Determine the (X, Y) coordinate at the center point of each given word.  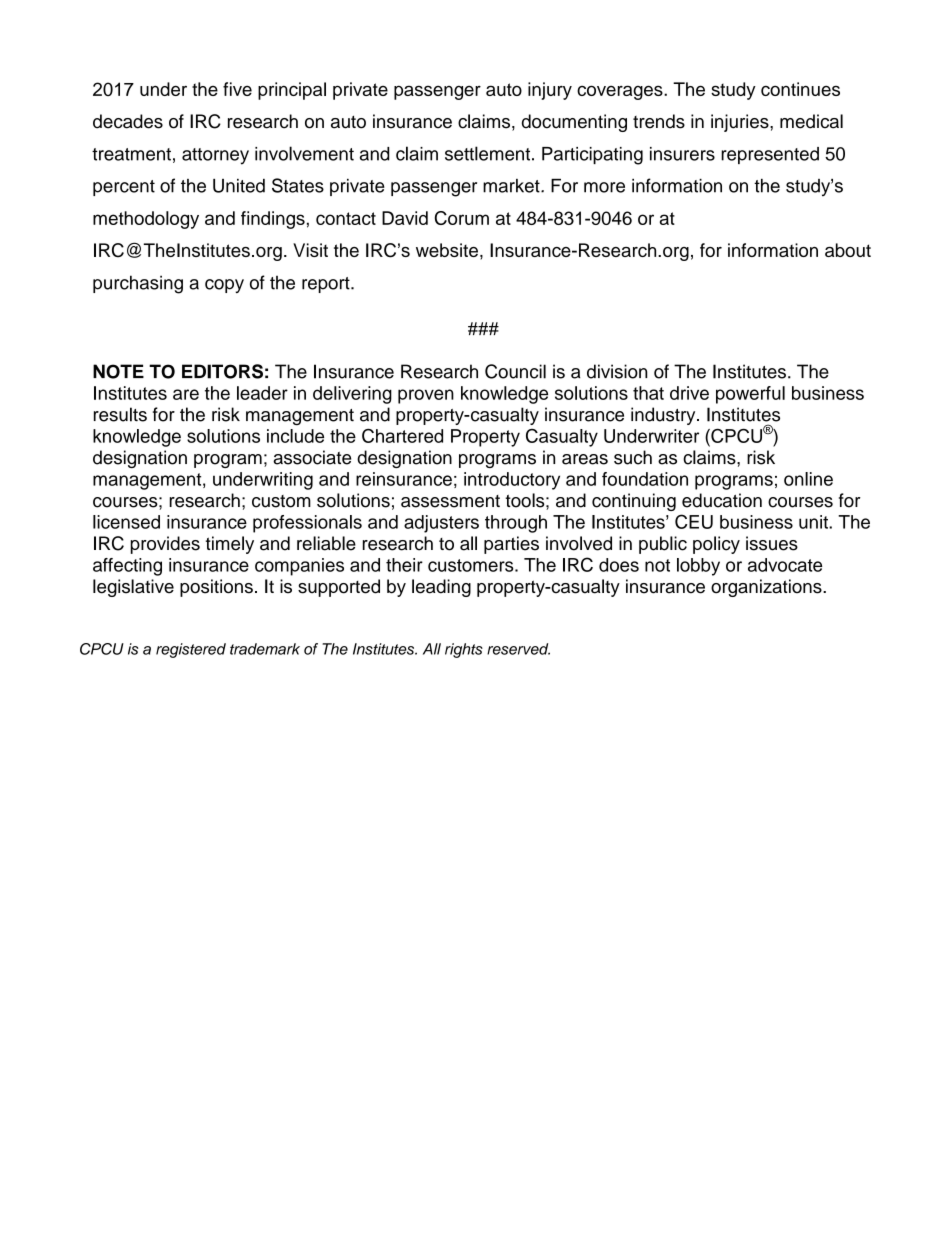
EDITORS (222, 371)
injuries (741, 123)
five (237, 89)
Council (515, 371)
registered (191, 650)
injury (550, 91)
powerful (750, 395)
